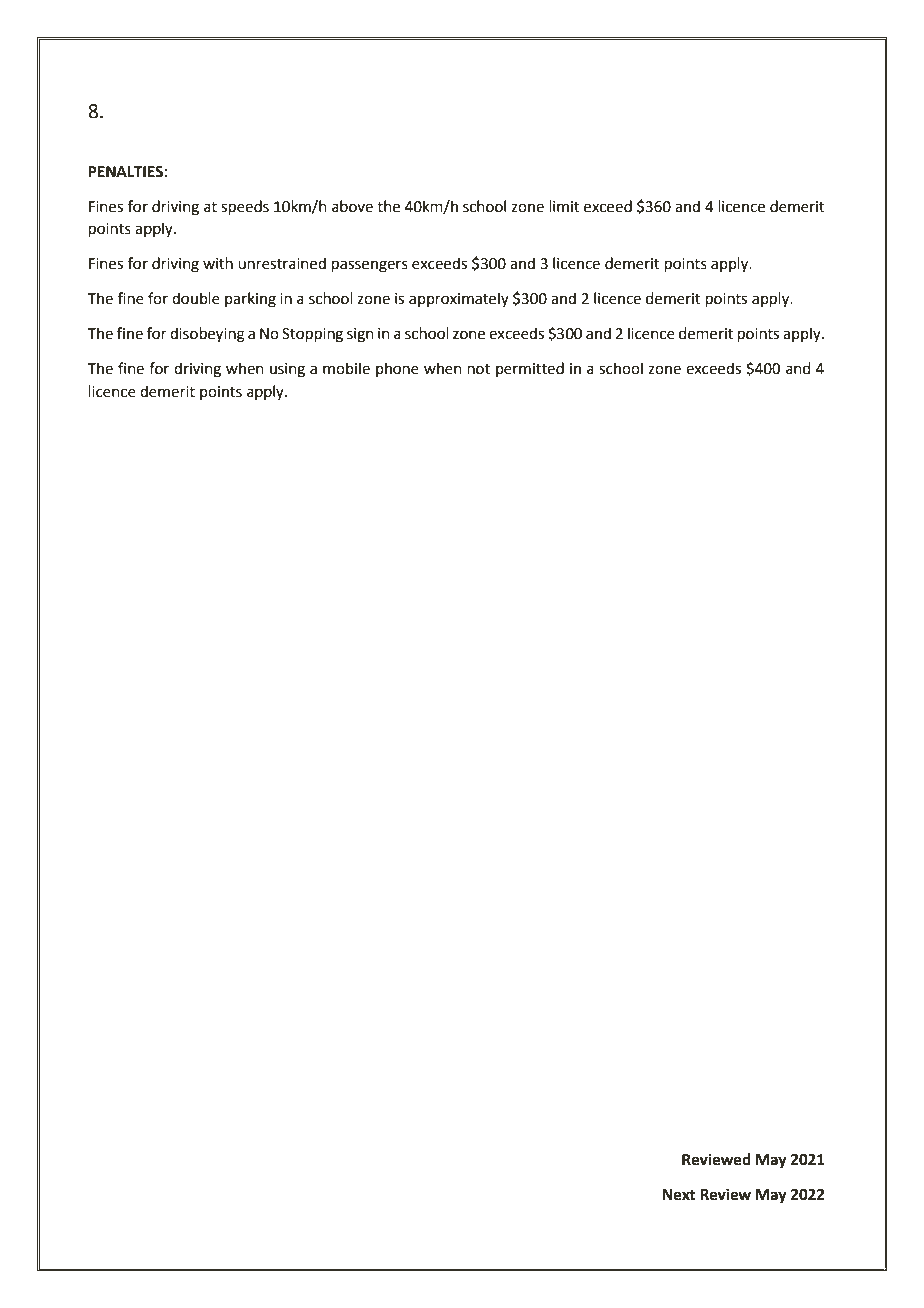  I want to click on approximately, so click(459, 299).
